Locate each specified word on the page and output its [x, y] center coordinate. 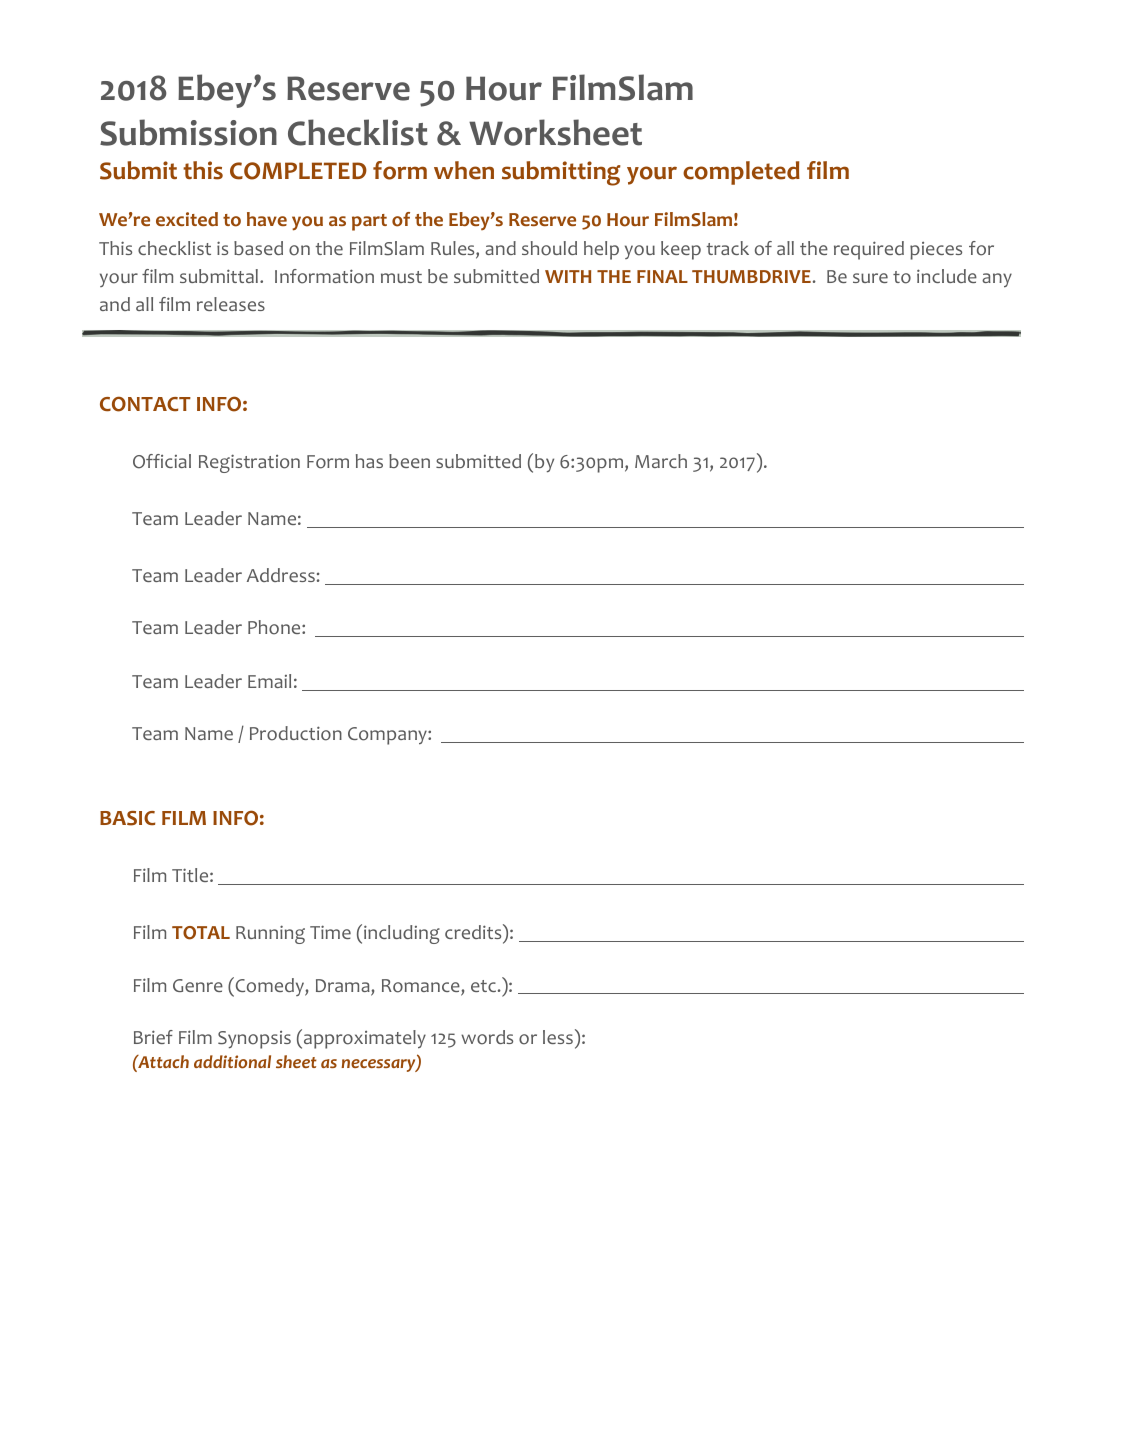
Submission [188, 132]
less [558, 1037]
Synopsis [254, 1040]
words [487, 1037]
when [464, 170]
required [869, 250]
